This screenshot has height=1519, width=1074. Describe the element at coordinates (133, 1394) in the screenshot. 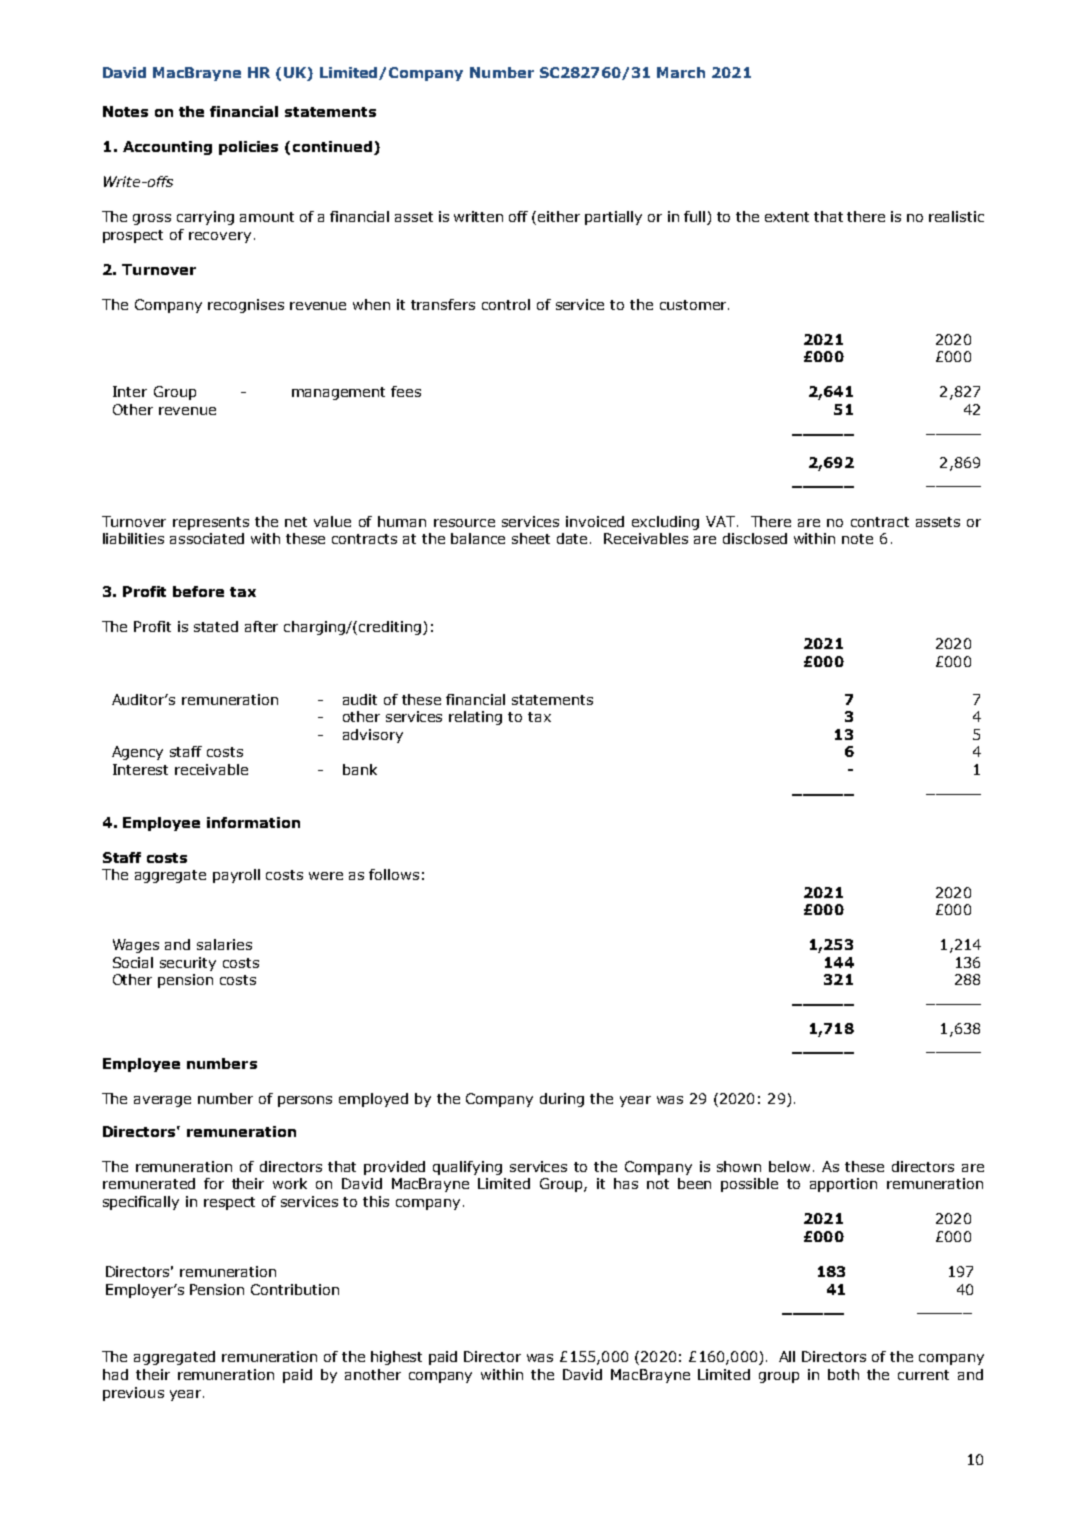

I see `previous` at that location.
